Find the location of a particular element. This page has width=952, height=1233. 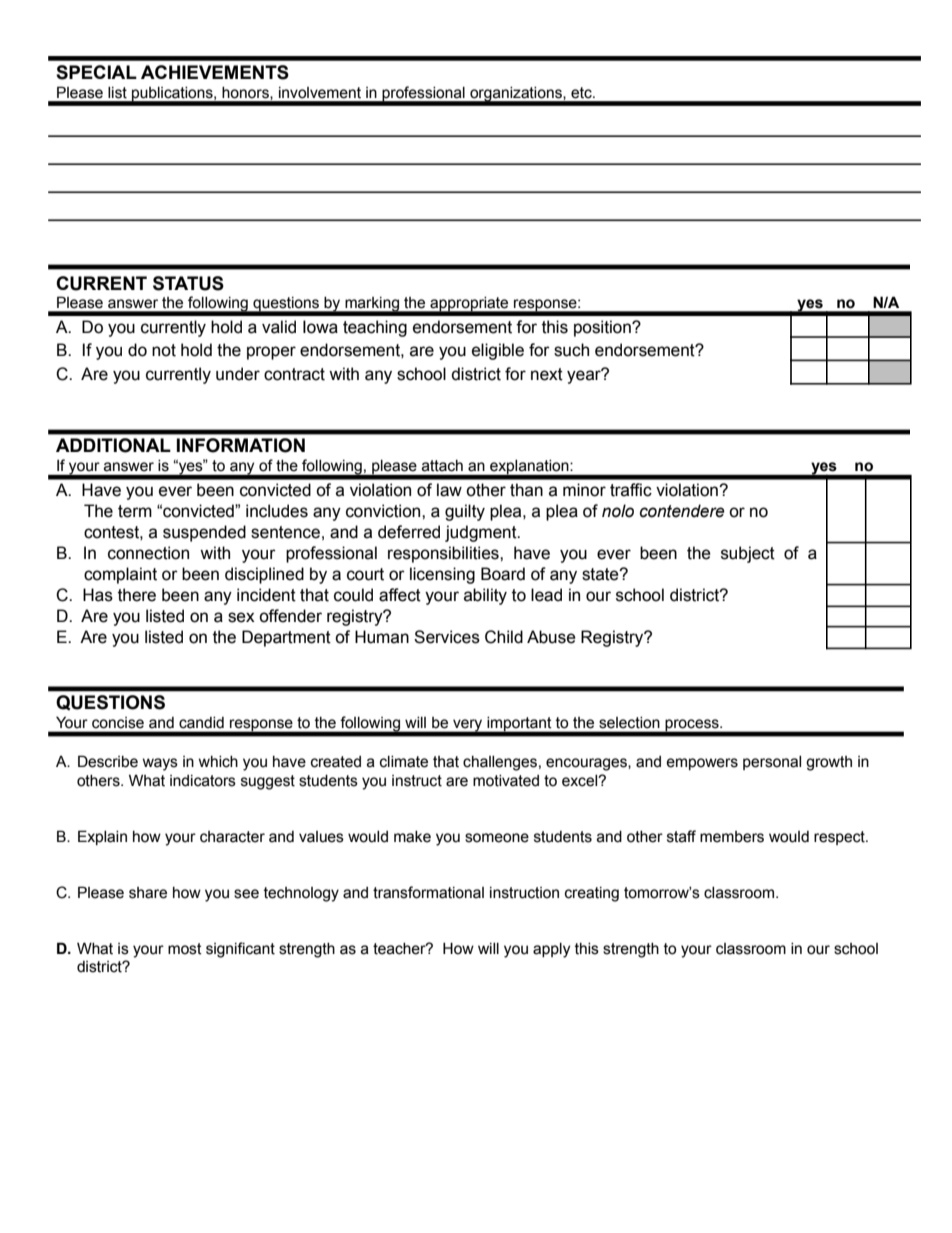

etc is located at coordinates (582, 93).
